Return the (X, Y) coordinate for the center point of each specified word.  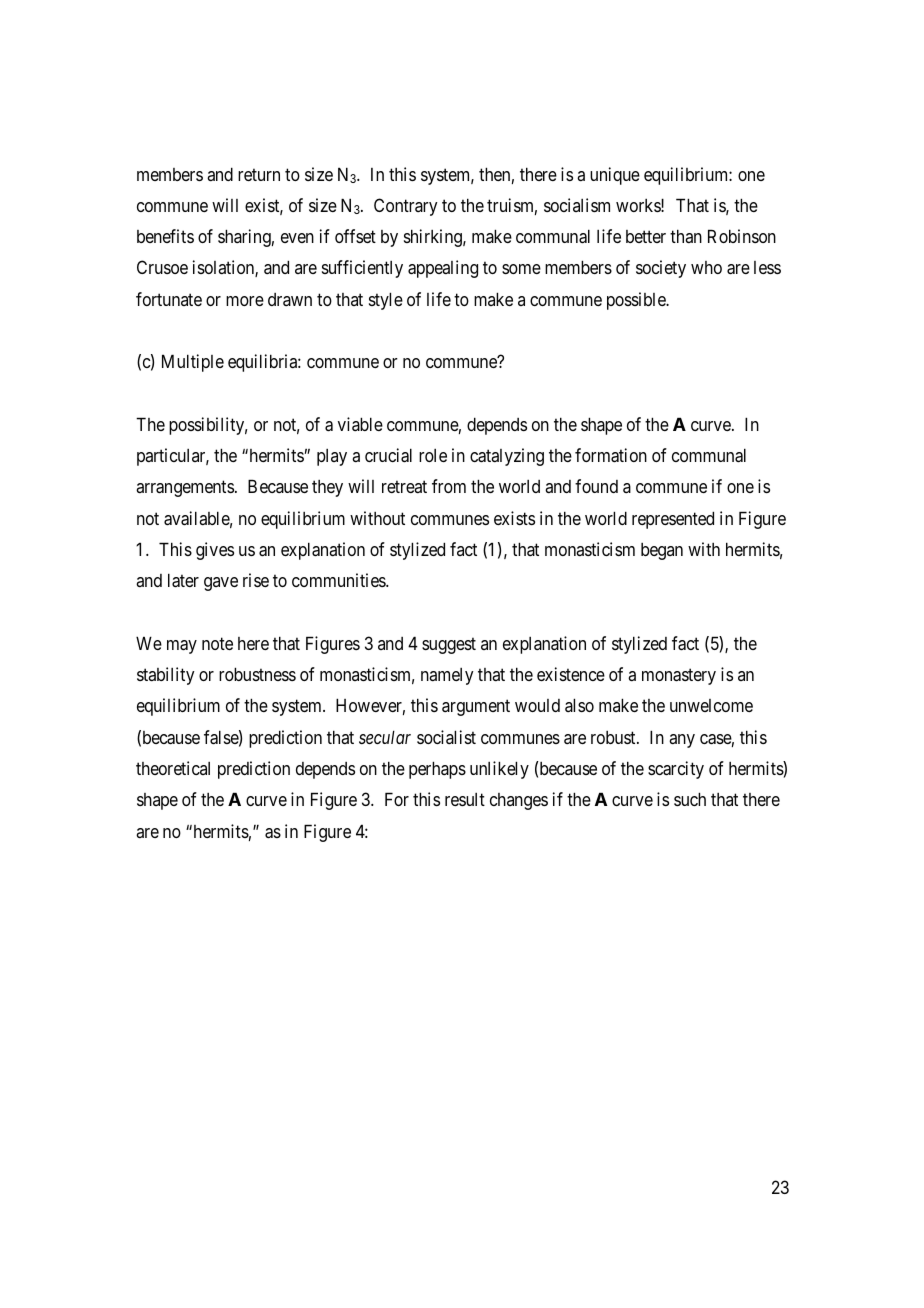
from (449, 486)
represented (673, 520)
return (259, 174)
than (686, 236)
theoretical (173, 768)
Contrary (406, 207)
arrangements (185, 489)
